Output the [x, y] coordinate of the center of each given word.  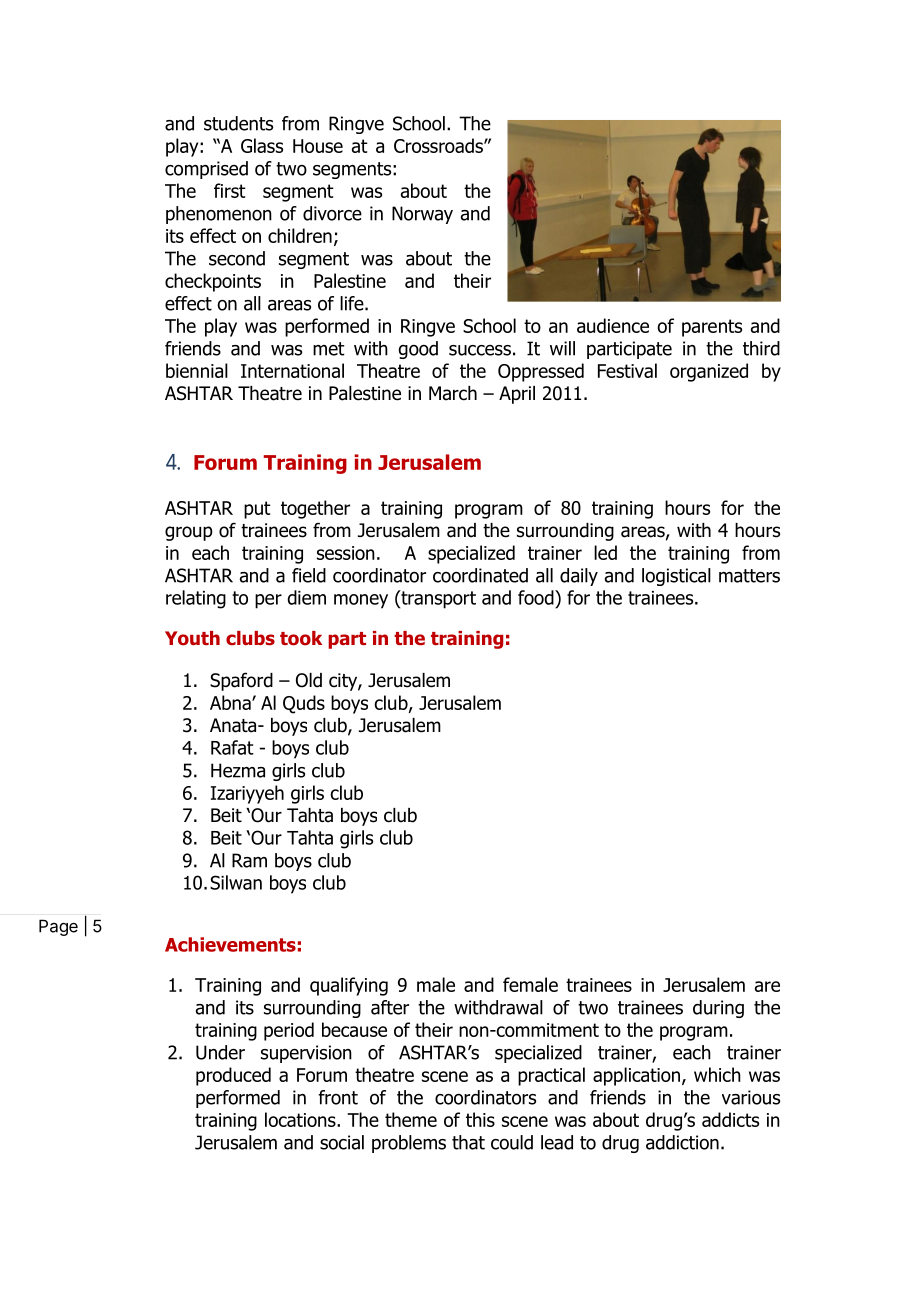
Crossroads [439, 145]
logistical [676, 577]
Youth [192, 638]
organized [709, 372]
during [718, 1009]
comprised [206, 170]
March [453, 393]
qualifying [349, 986]
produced [233, 1076]
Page [58, 927]
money [361, 601]
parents [712, 328]
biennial [197, 370]
